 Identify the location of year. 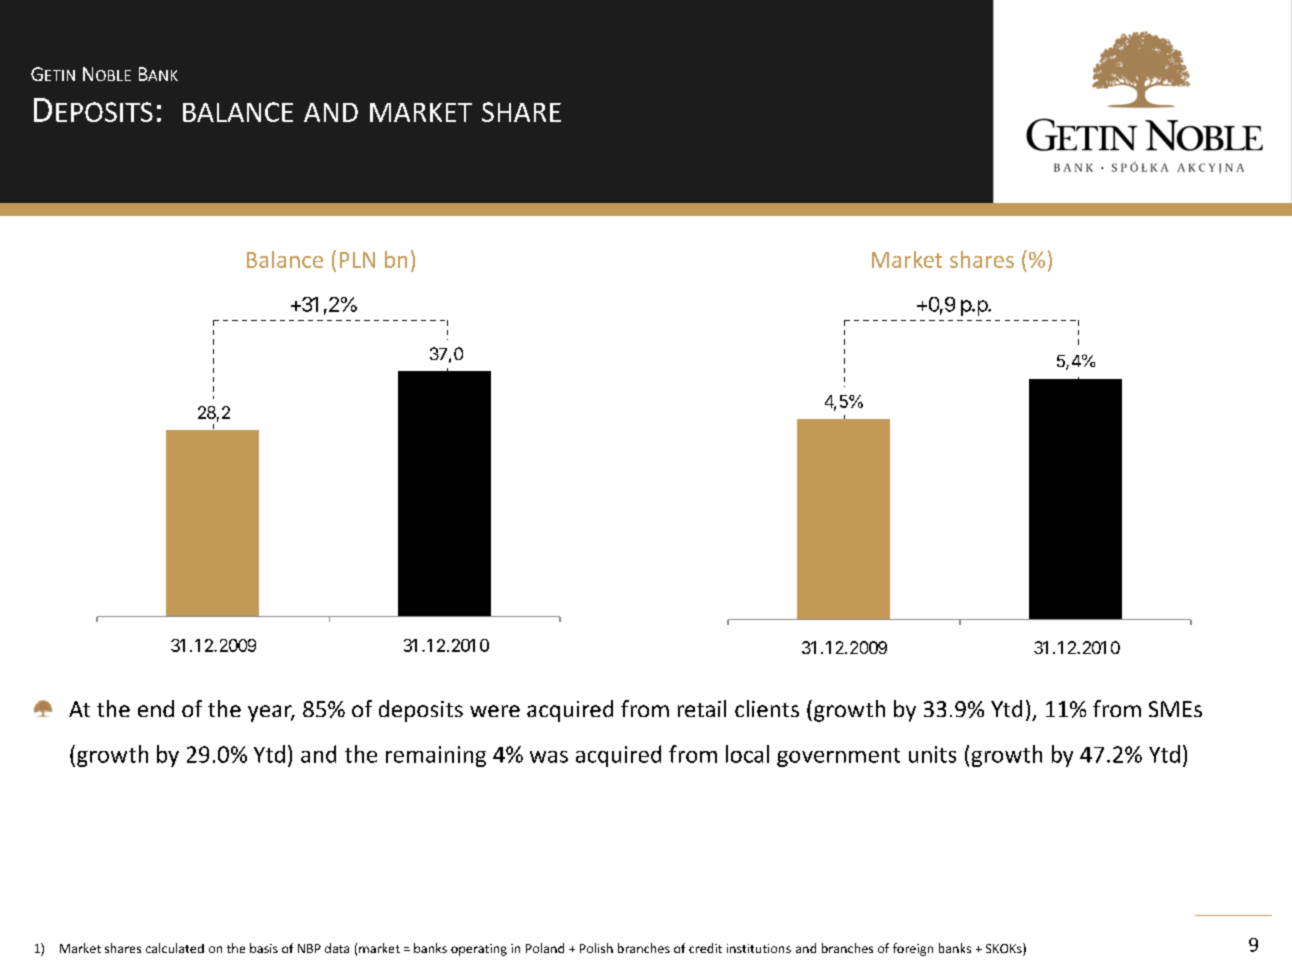
(271, 713).
